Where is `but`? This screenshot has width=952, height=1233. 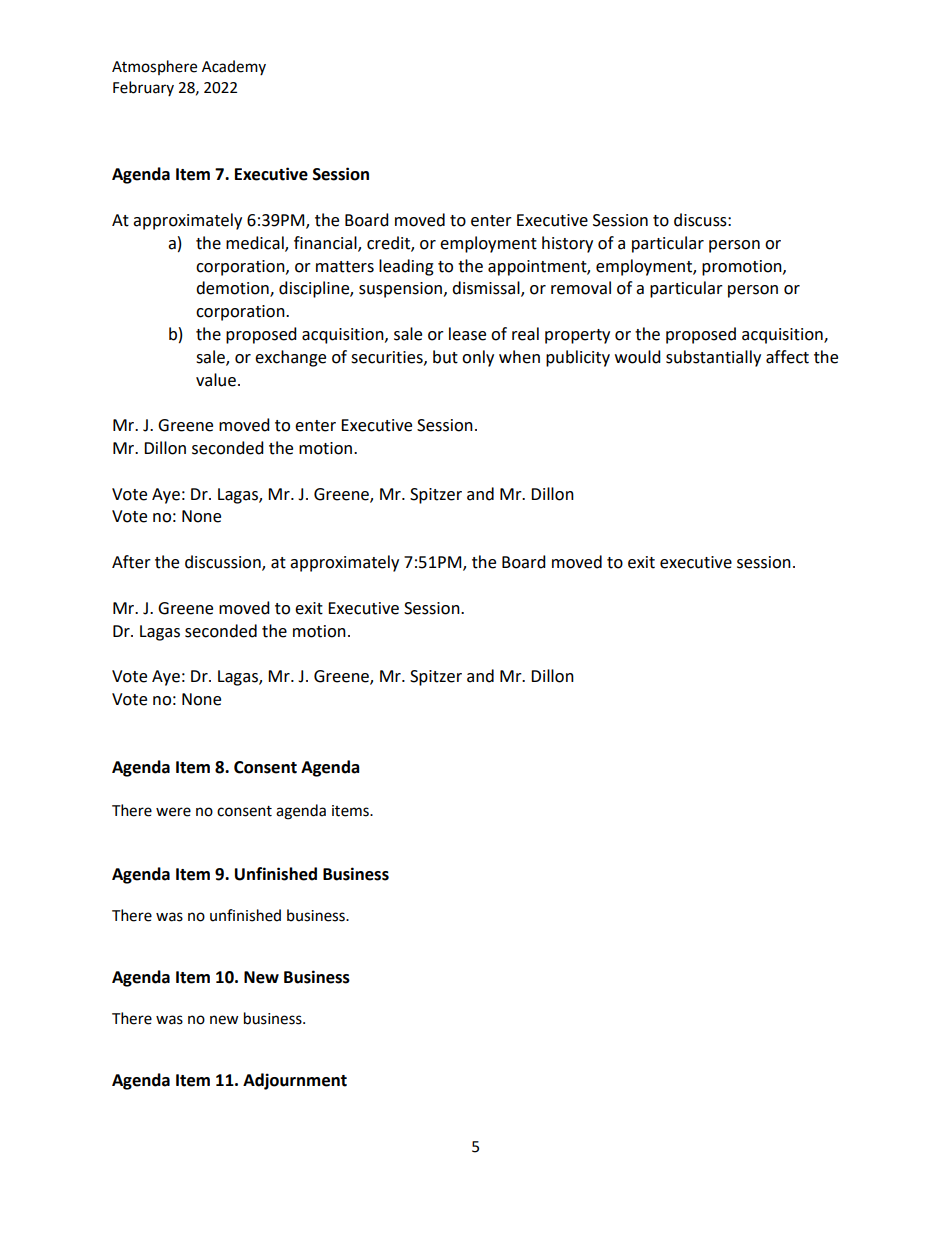 but is located at coordinates (445, 357).
